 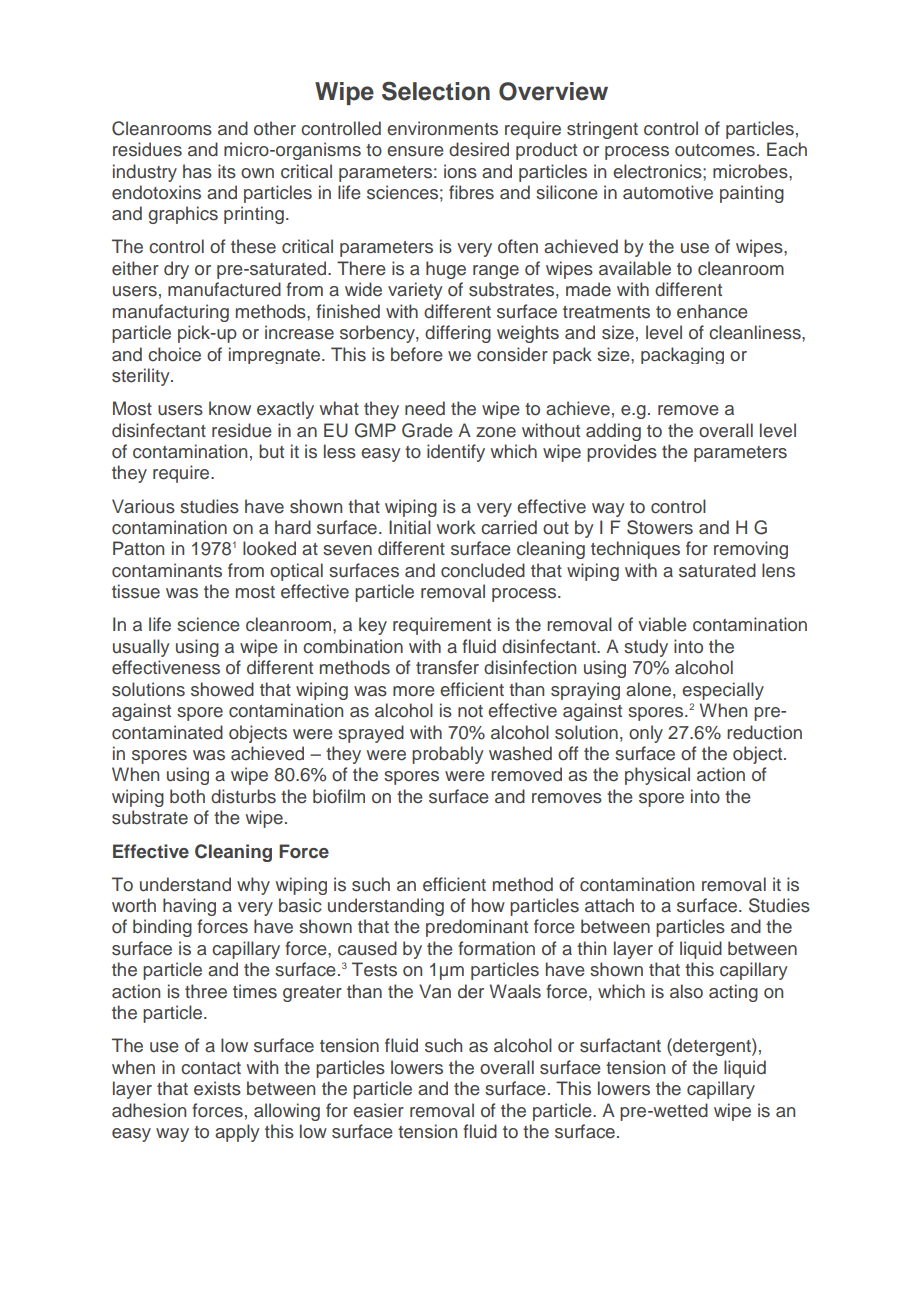 What do you see at coordinates (275, 128) in the document?
I see `other` at bounding box center [275, 128].
